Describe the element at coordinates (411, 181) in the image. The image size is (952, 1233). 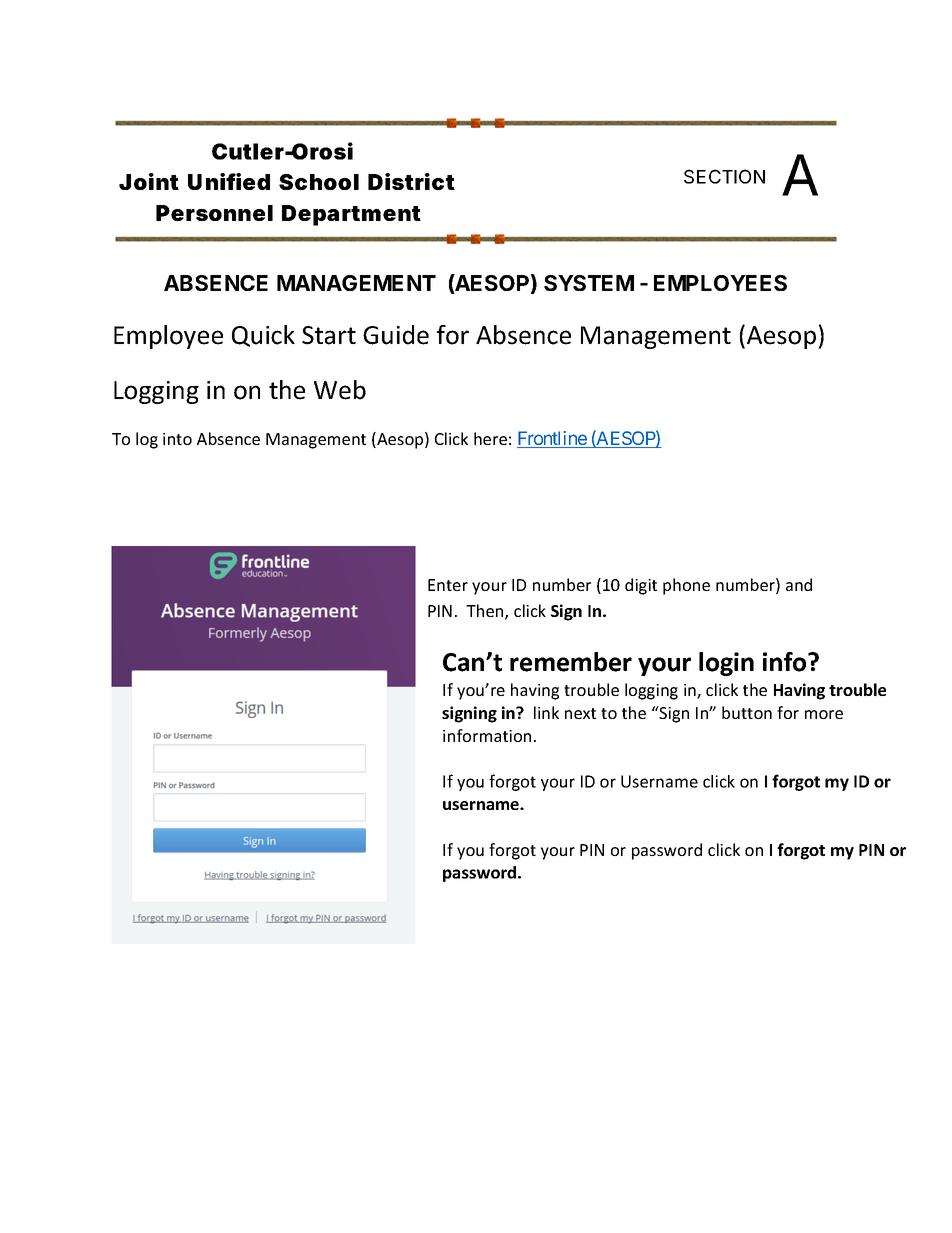
I see `District` at that location.
